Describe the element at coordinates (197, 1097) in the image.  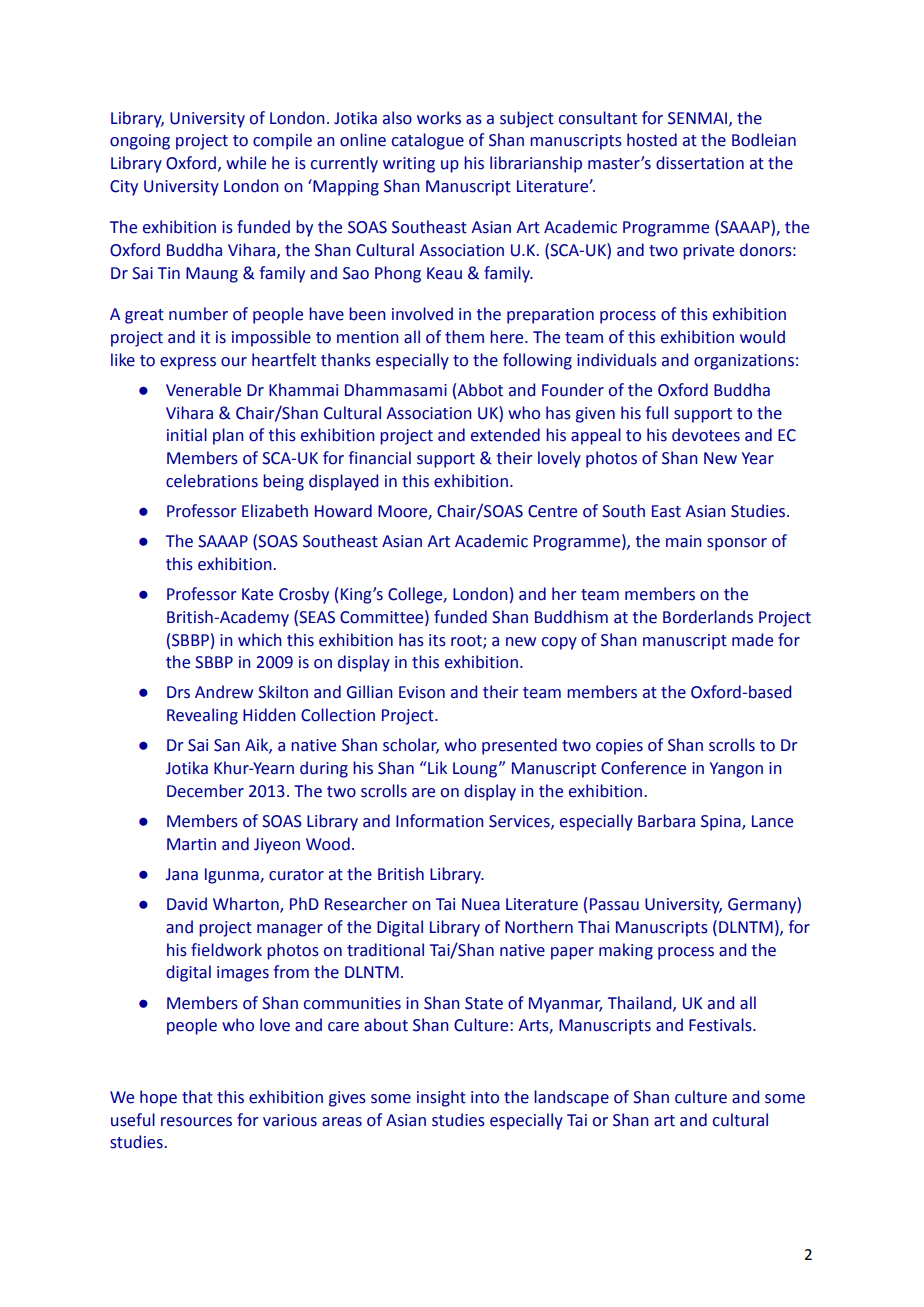
I see `that` at that location.
